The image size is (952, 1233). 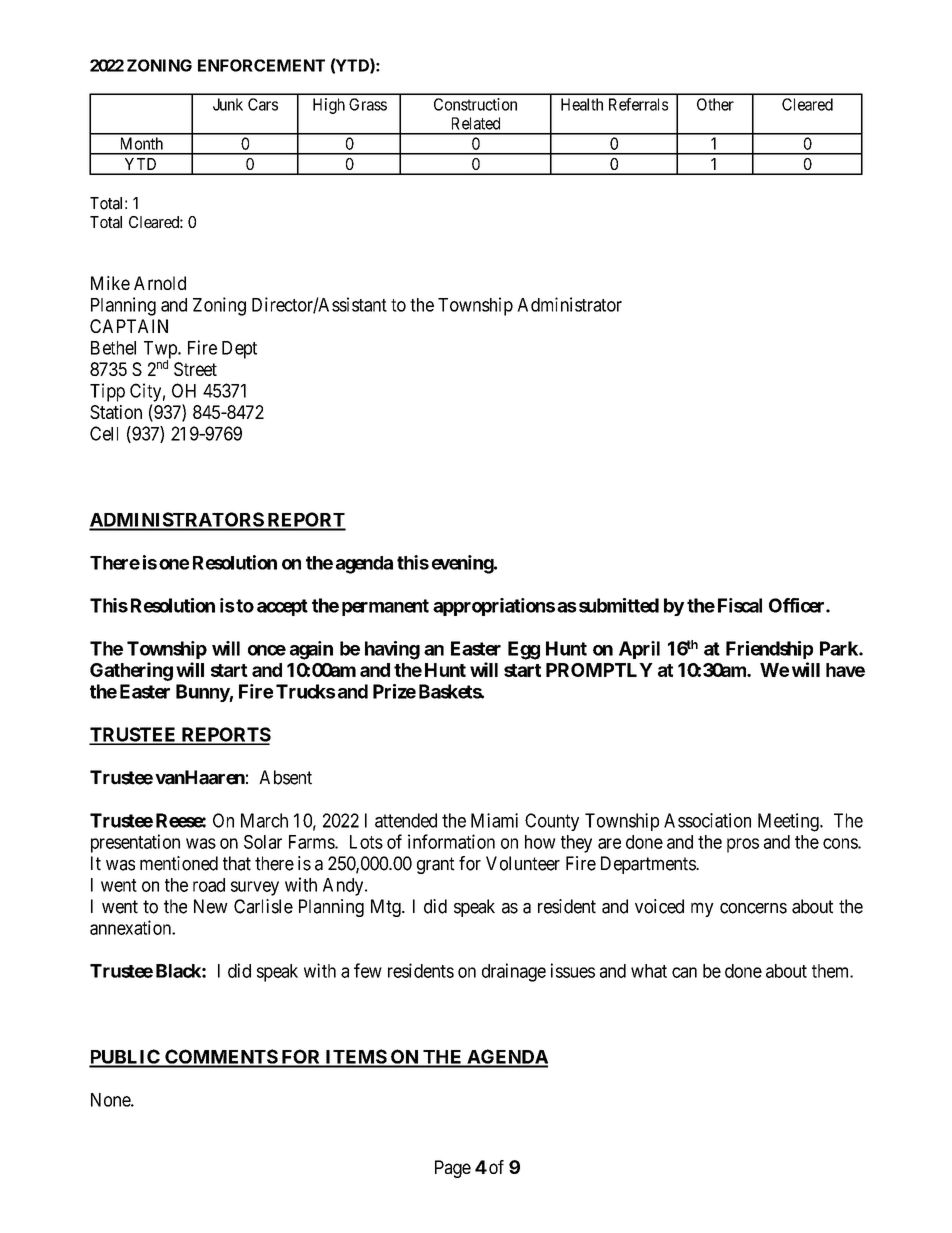 What do you see at coordinates (524, 650) in the document?
I see `Egg` at bounding box center [524, 650].
